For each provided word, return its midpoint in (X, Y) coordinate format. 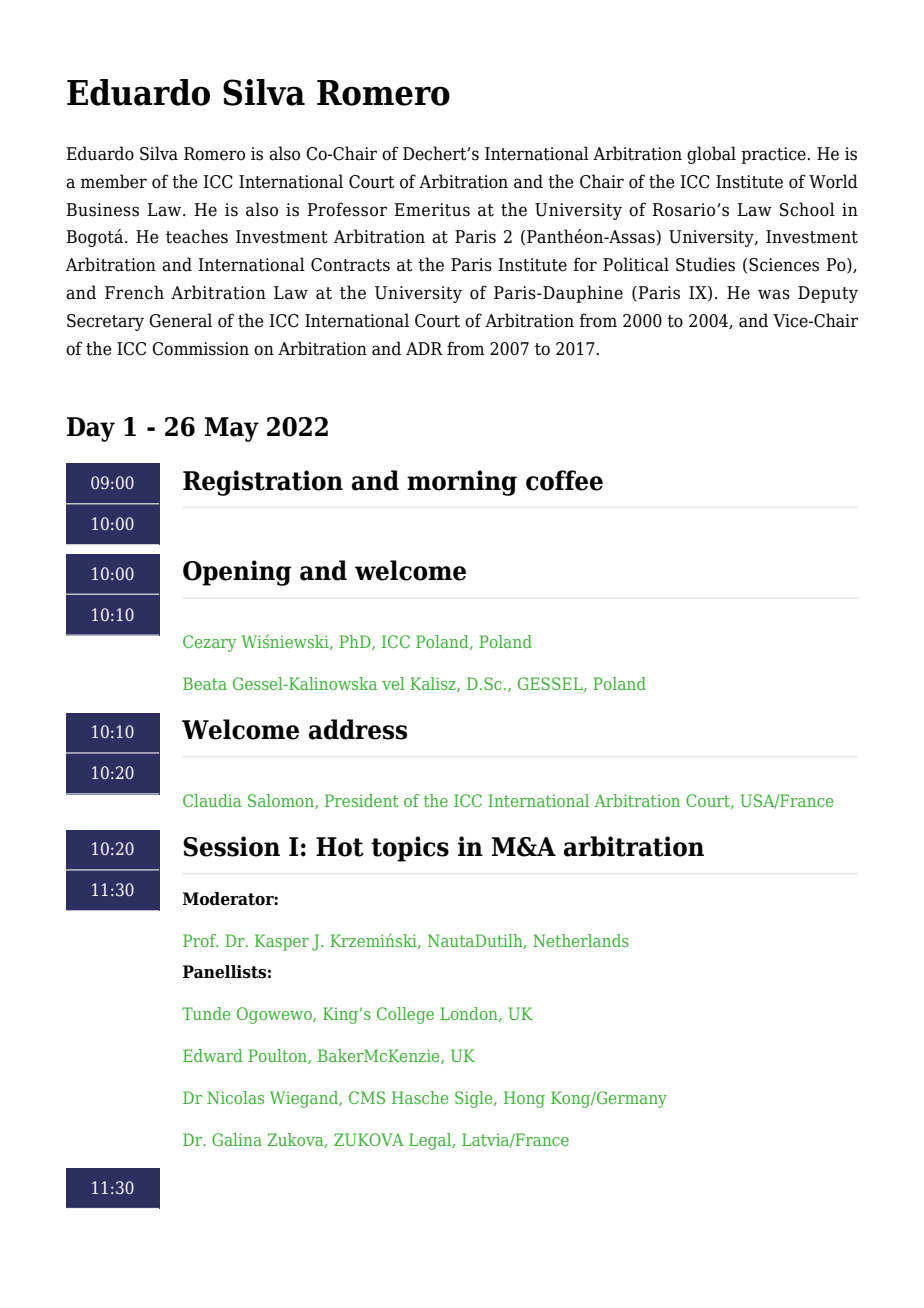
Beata (205, 683)
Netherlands (581, 940)
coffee (564, 480)
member (114, 181)
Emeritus (432, 210)
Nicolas (235, 1097)
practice (774, 155)
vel (393, 683)
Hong (524, 1099)
